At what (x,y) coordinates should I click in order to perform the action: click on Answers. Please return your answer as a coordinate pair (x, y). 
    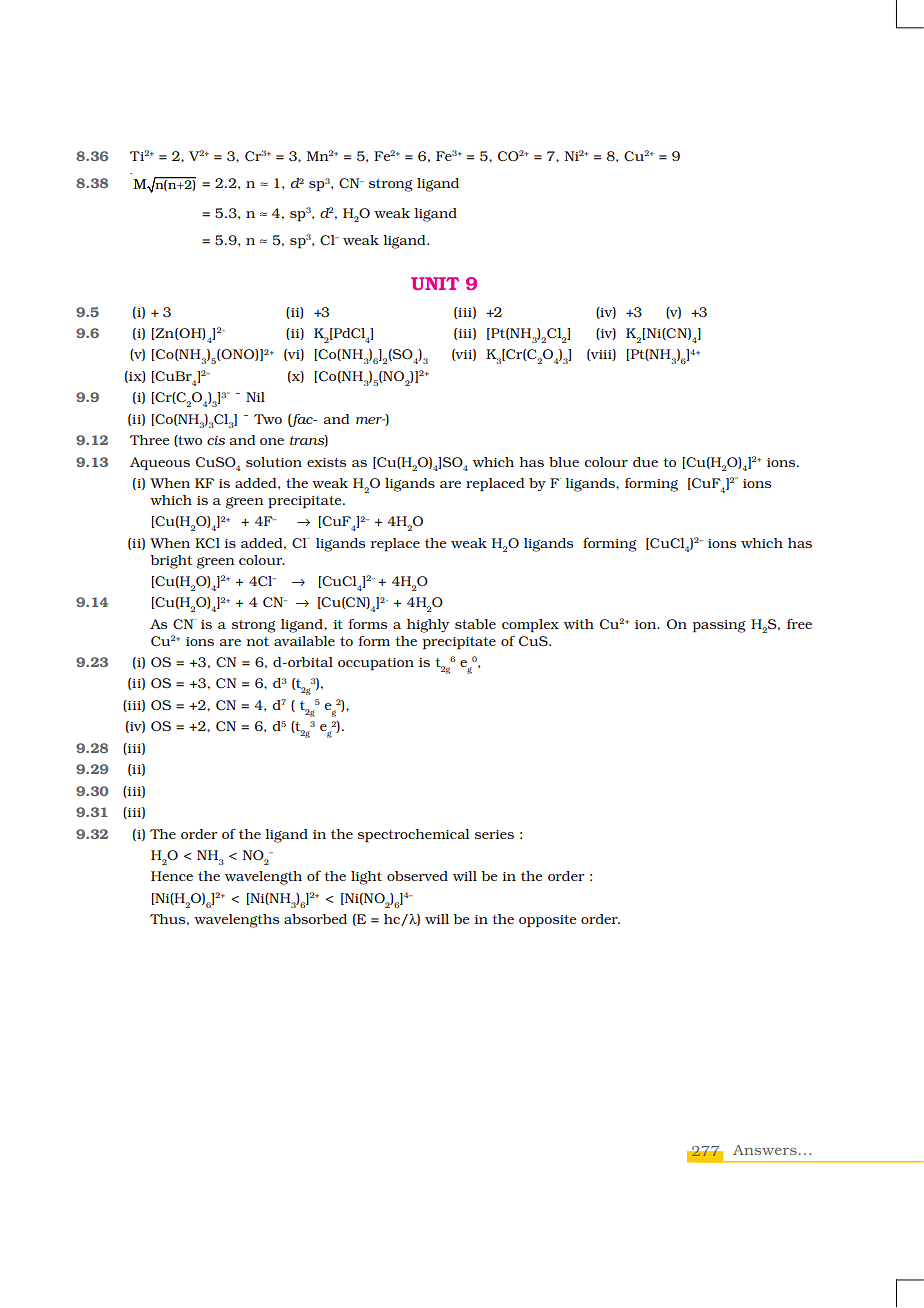
    Looking at the image, I should click on (765, 1150).
